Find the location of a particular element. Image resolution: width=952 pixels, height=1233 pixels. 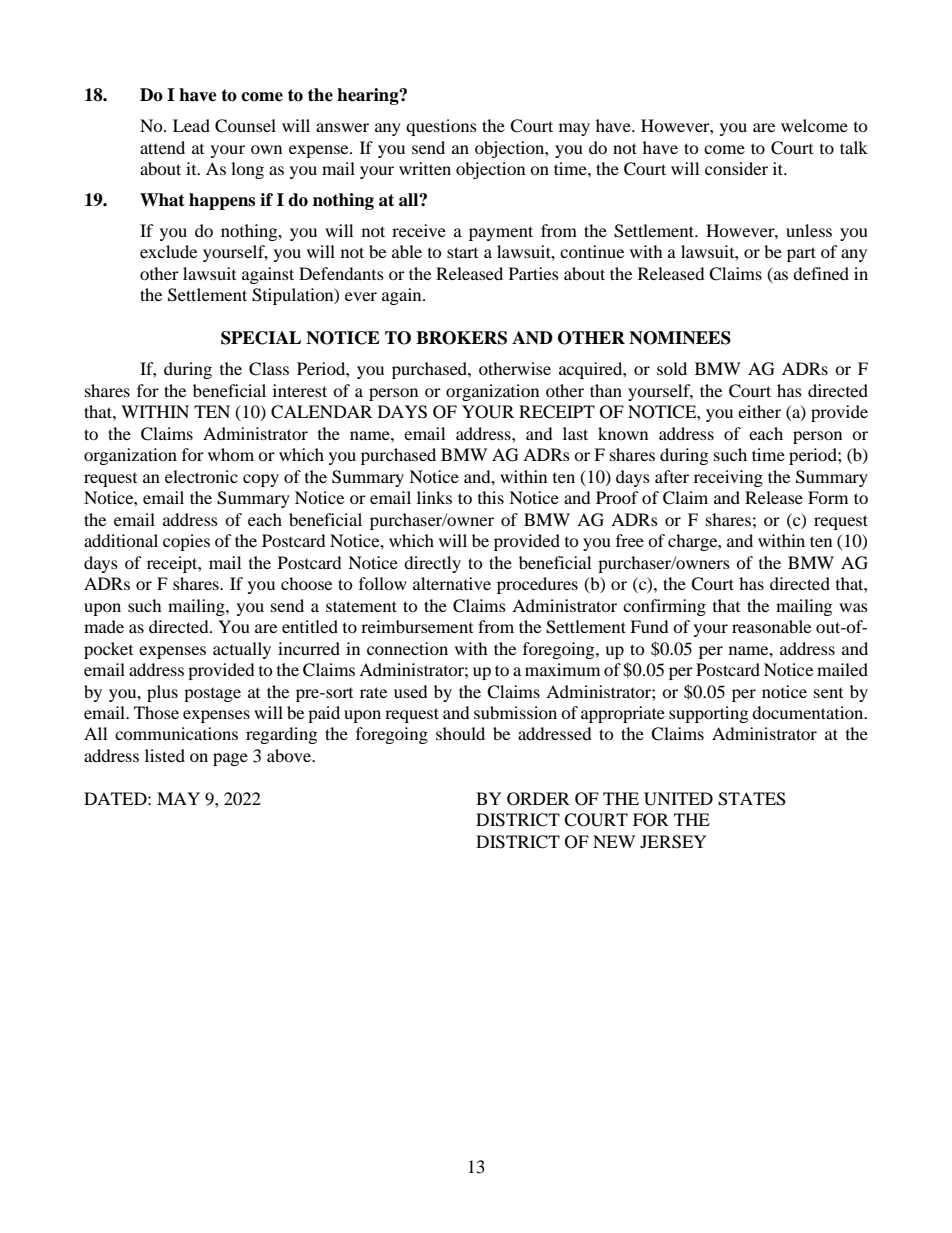

consider is located at coordinates (736, 168).
